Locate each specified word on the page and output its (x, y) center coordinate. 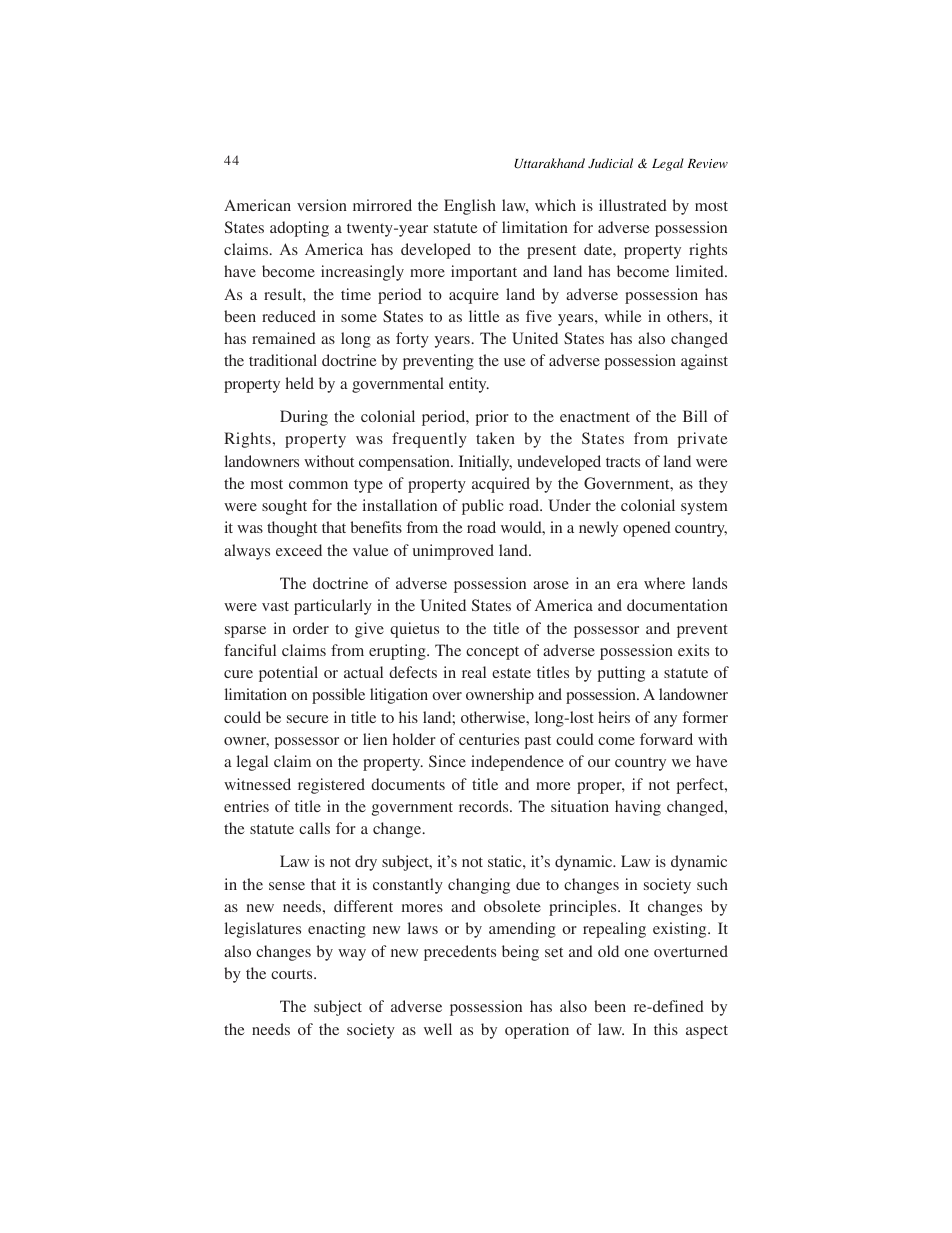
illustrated (633, 205)
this (666, 1029)
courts (293, 974)
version (322, 205)
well (438, 1029)
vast (275, 606)
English (470, 207)
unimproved (453, 552)
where (664, 583)
